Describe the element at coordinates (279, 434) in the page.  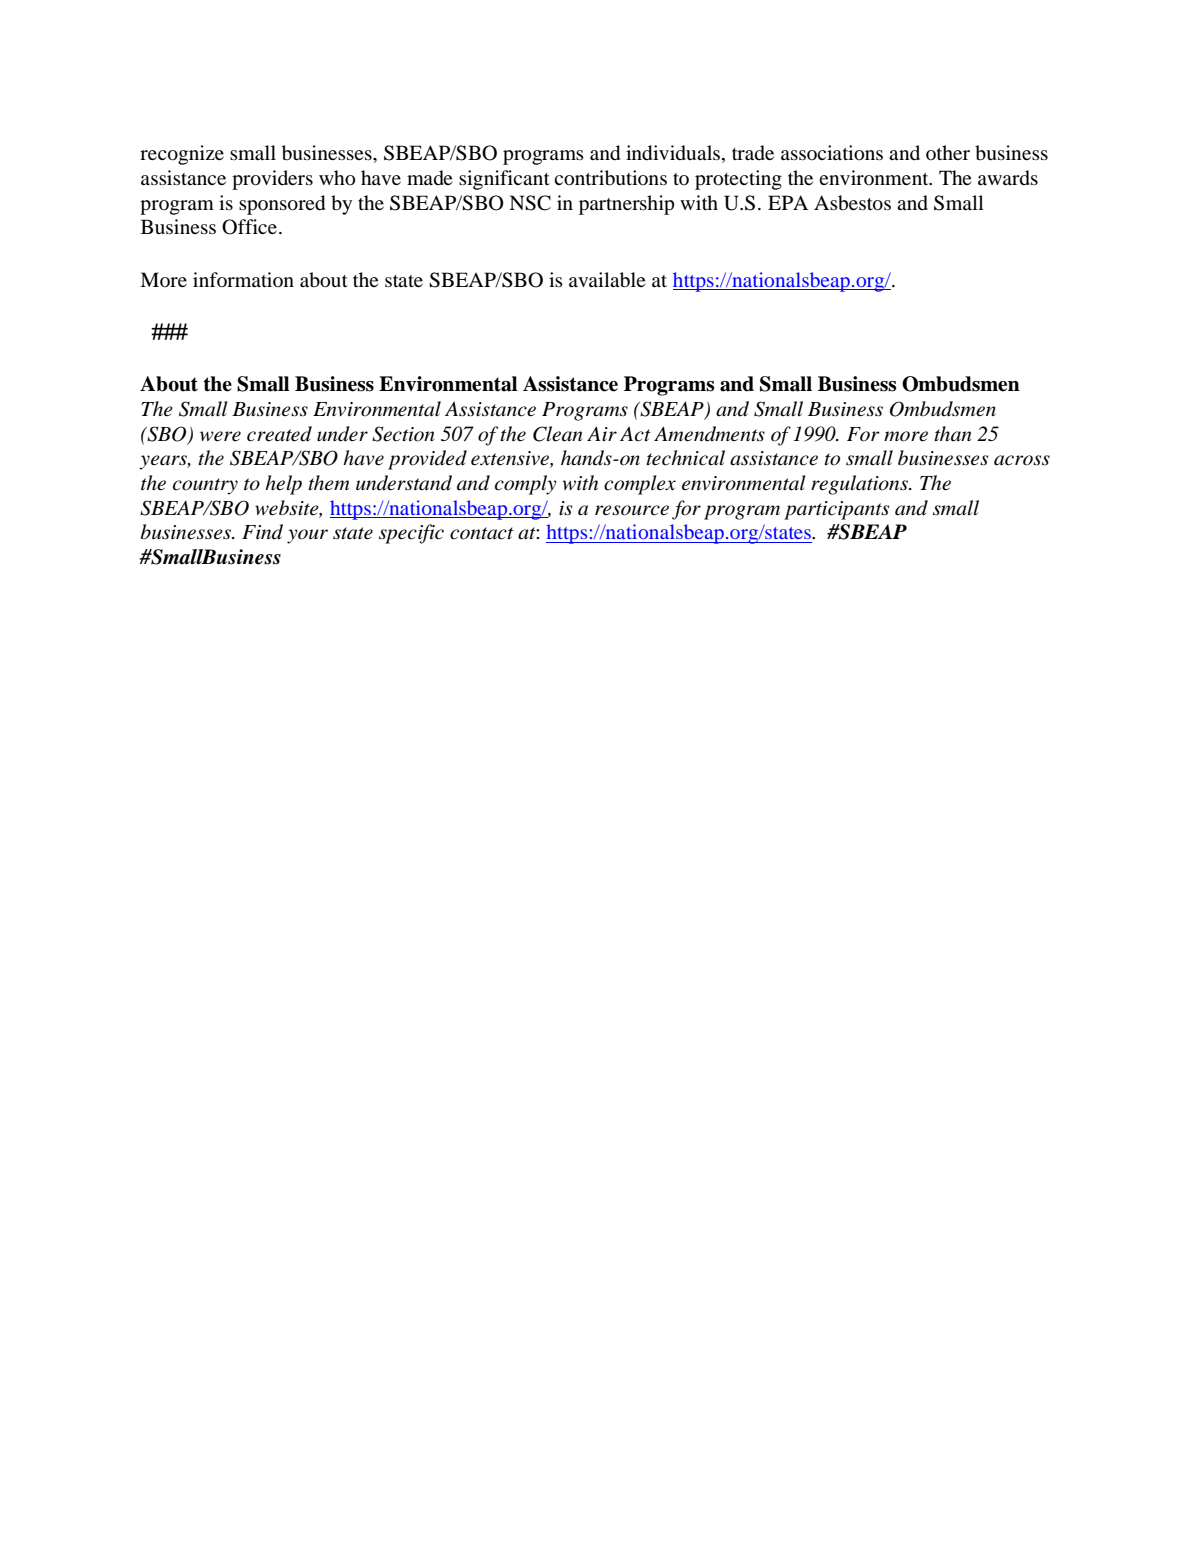
I see `created` at that location.
